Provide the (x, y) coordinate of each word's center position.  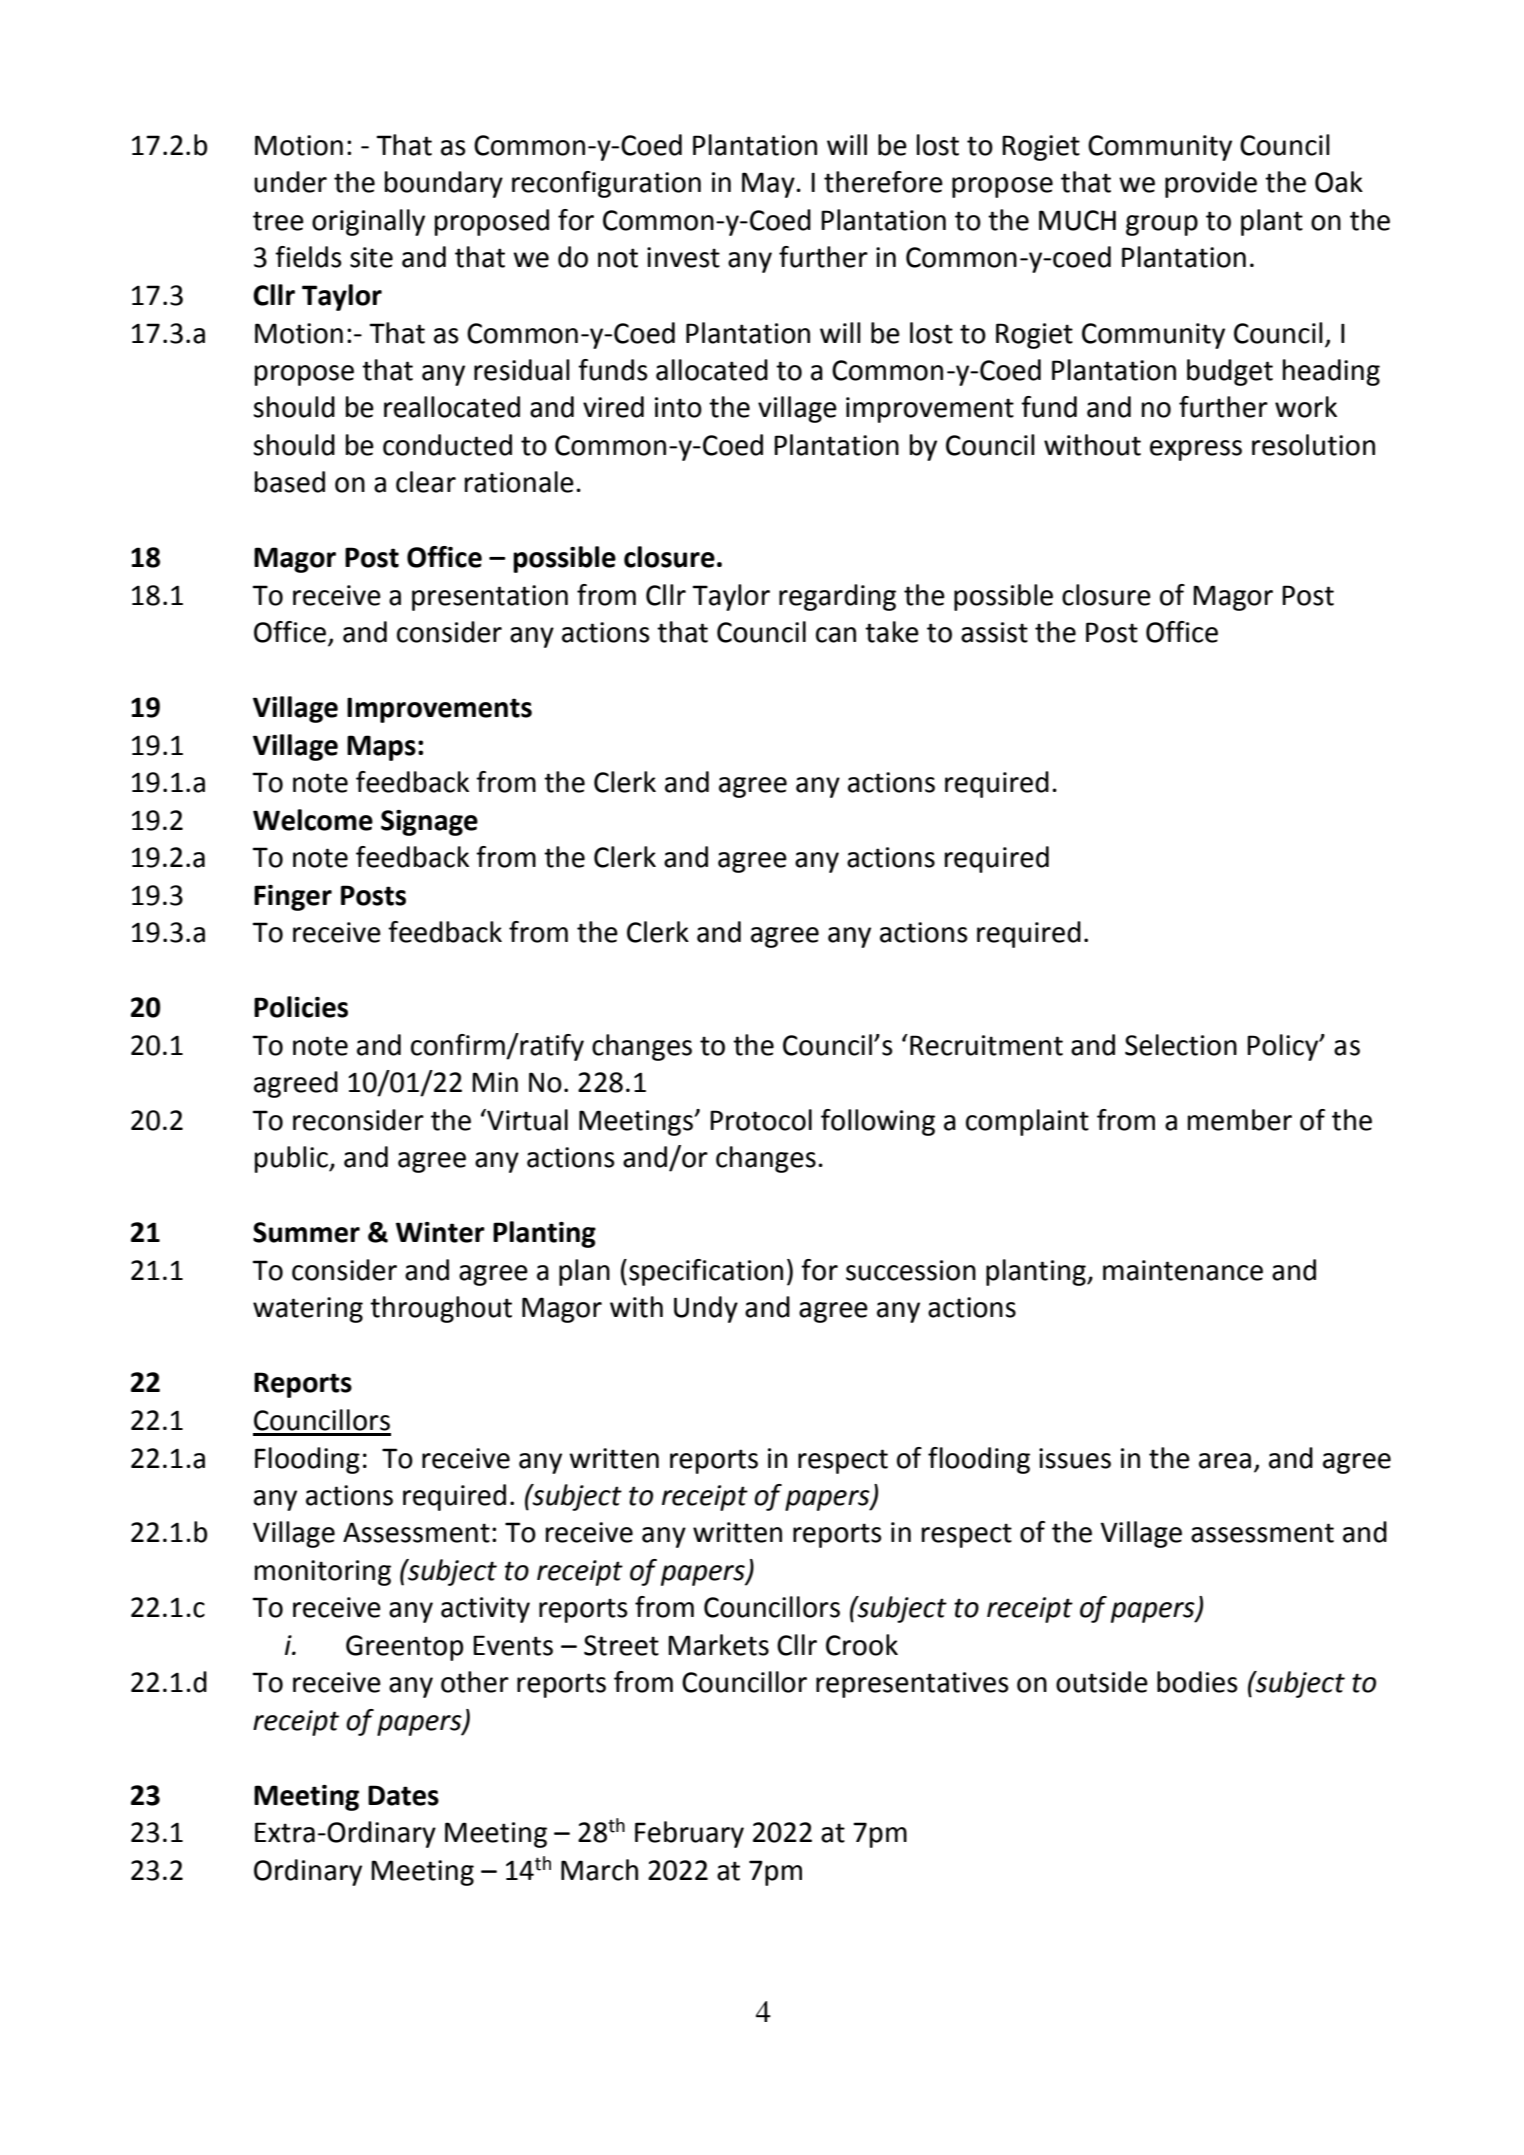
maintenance (1183, 1270)
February (689, 1834)
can (836, 635)
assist (994, 632)
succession (911, 1270)
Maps (381, 748)
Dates (403, 1795)
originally (368, 222)
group (1162, 225)
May (768, 185)
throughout (441, 1309)
